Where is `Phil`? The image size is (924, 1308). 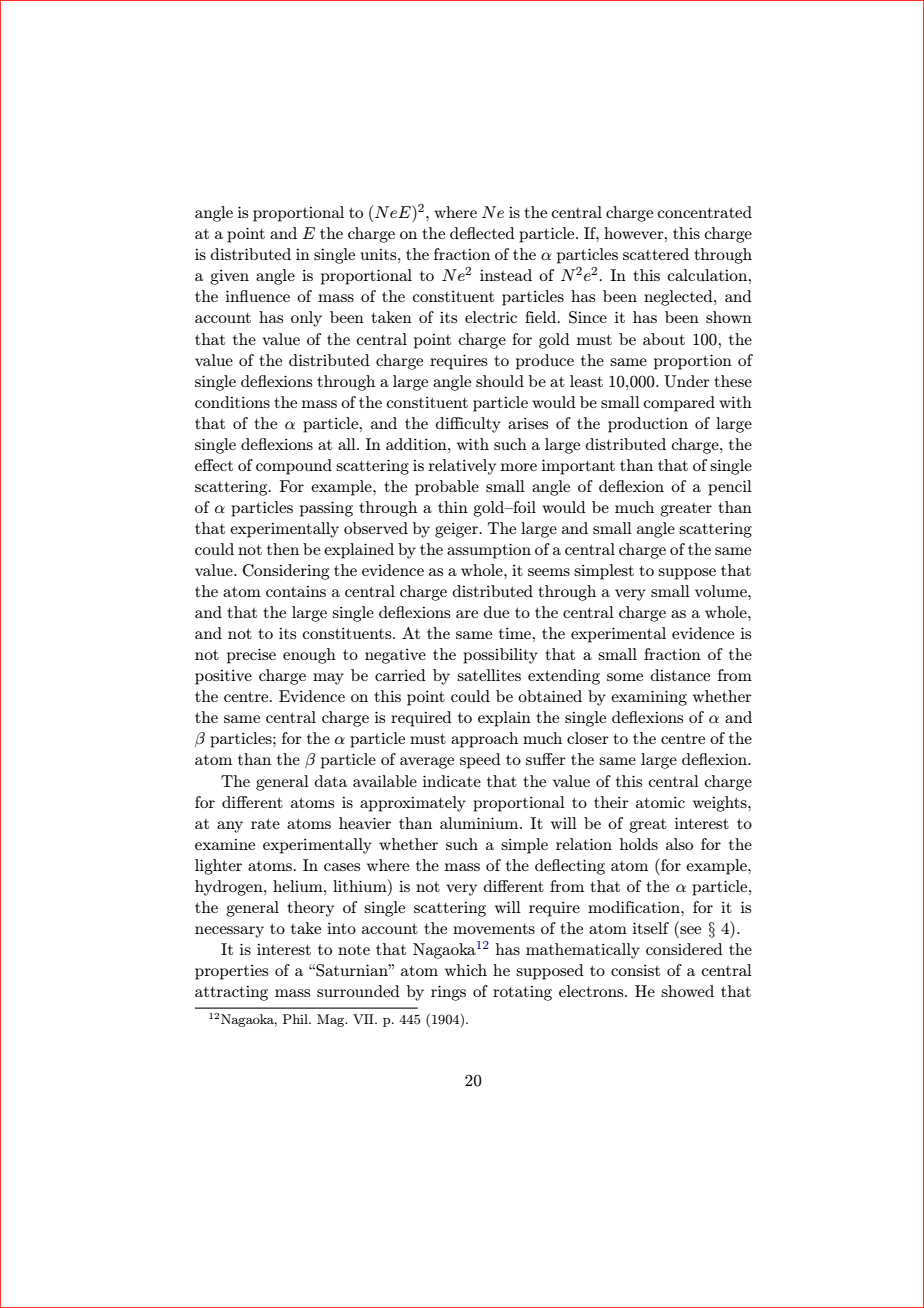
Phil is located at coordinates (296, 1019).
